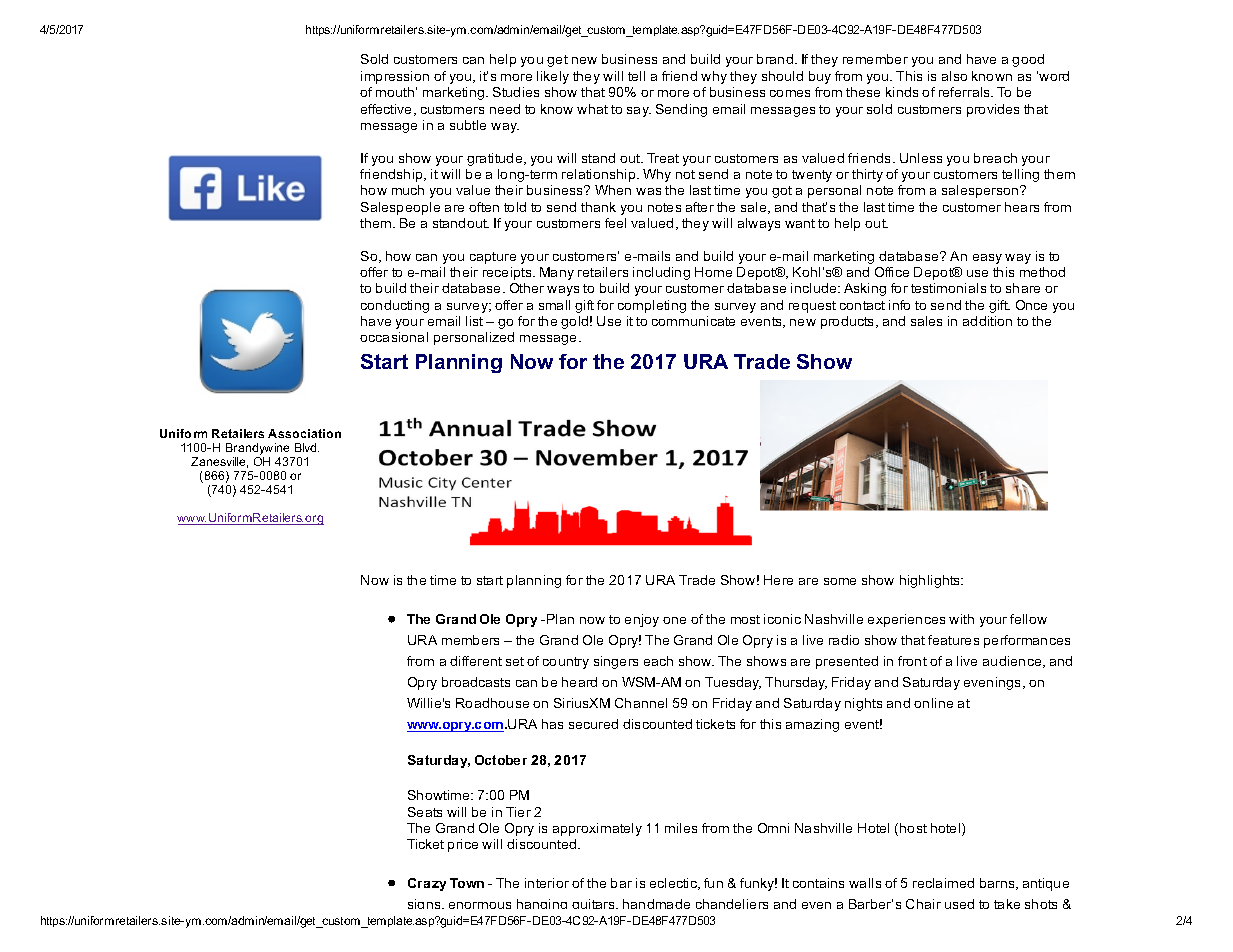  Describe the element at coordinates (954, 76) in the screenshot. I see `also` at that location.
